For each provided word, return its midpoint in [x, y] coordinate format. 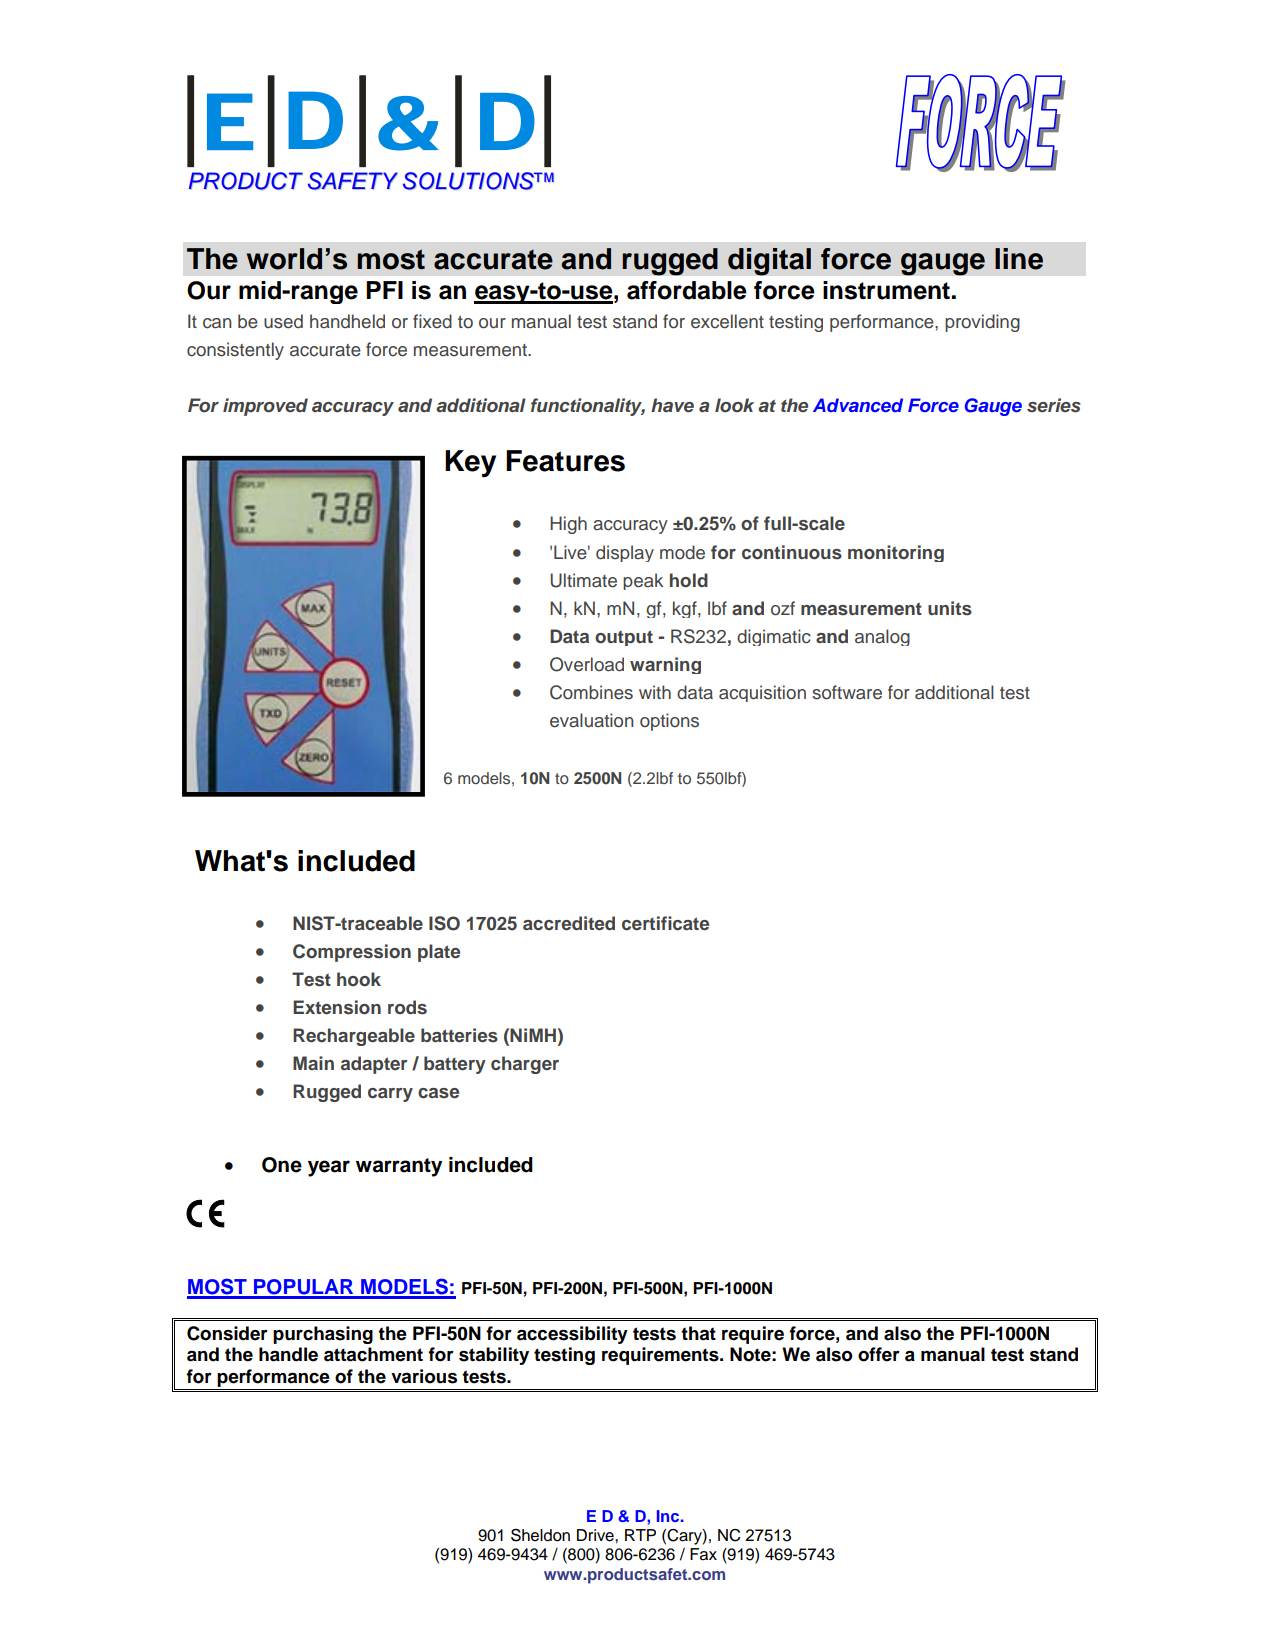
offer [879, 1354]
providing [982, 323]
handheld [347, 321]
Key [470, 464]
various [424, 1376]
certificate [665, 923]
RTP [640, 1535]
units [950, 608]
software [847, 692]
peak [643, 581]
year [329, 1168]
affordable [687, 290]
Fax [703, 1554]
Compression [352, 953]
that [698, 1333]
